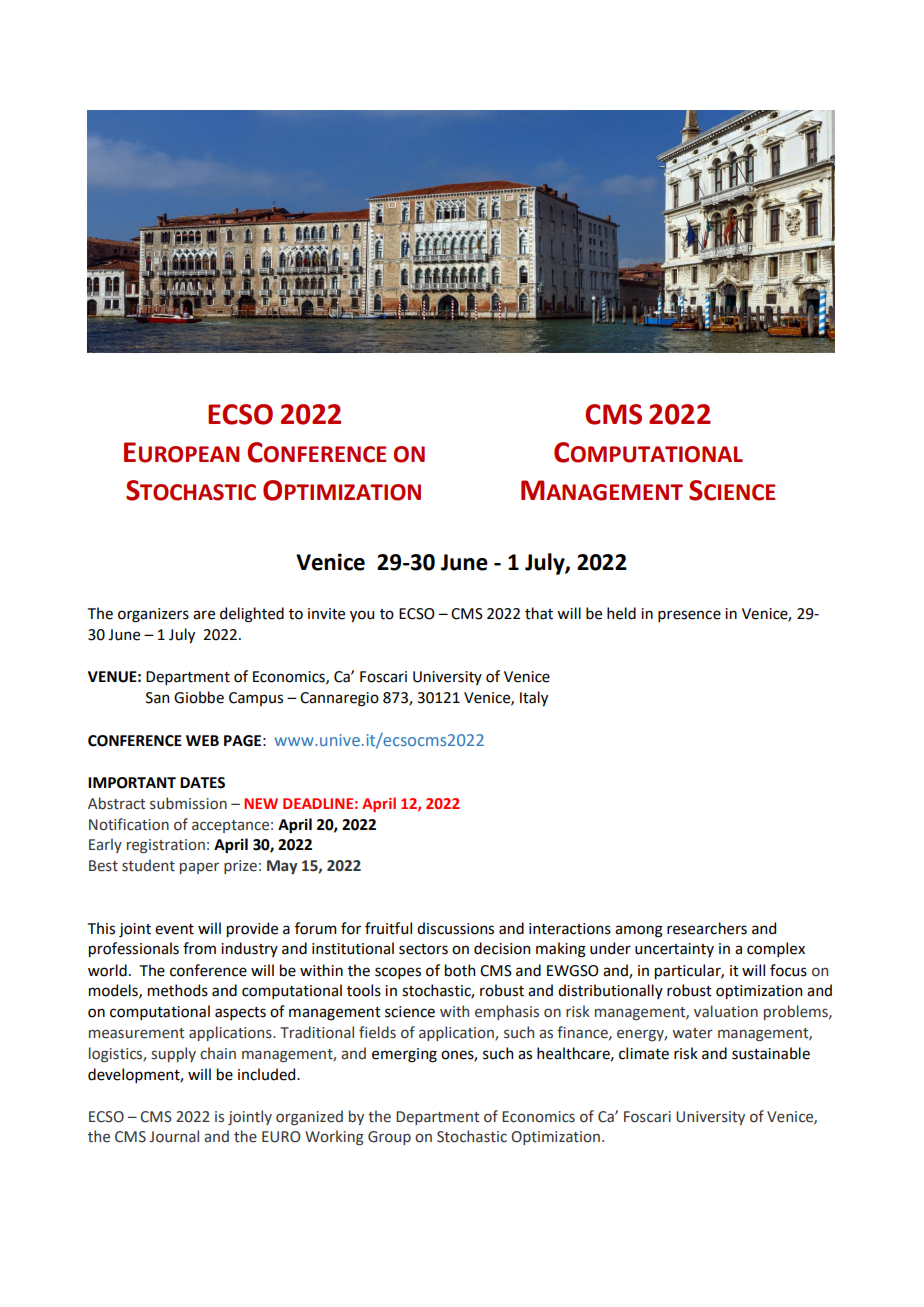 The width and height of the image is (924, 1307). I want to click on organizers, so click(153, 615).
